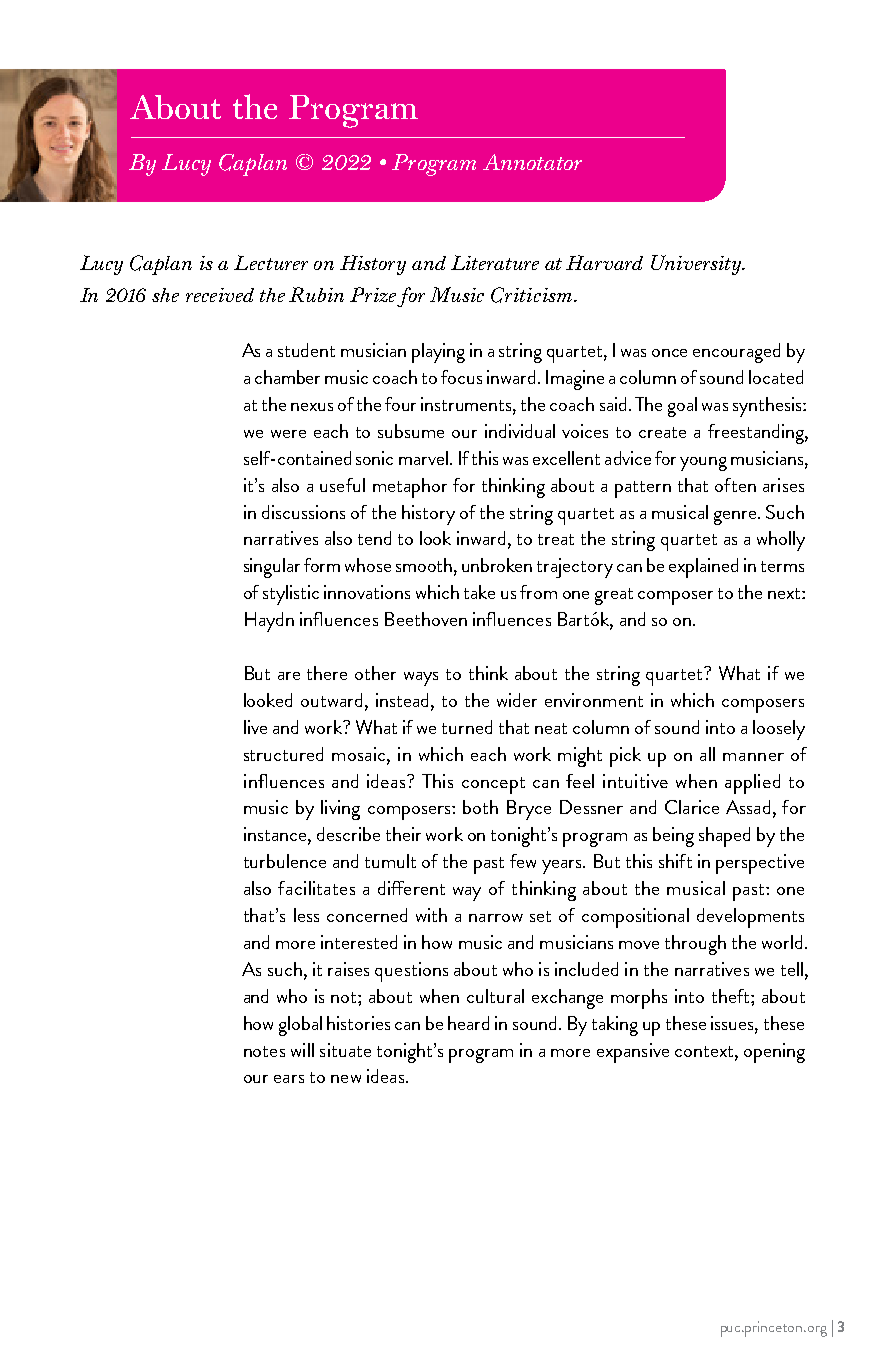  I want to click on Annotator, so click(532, 162).
